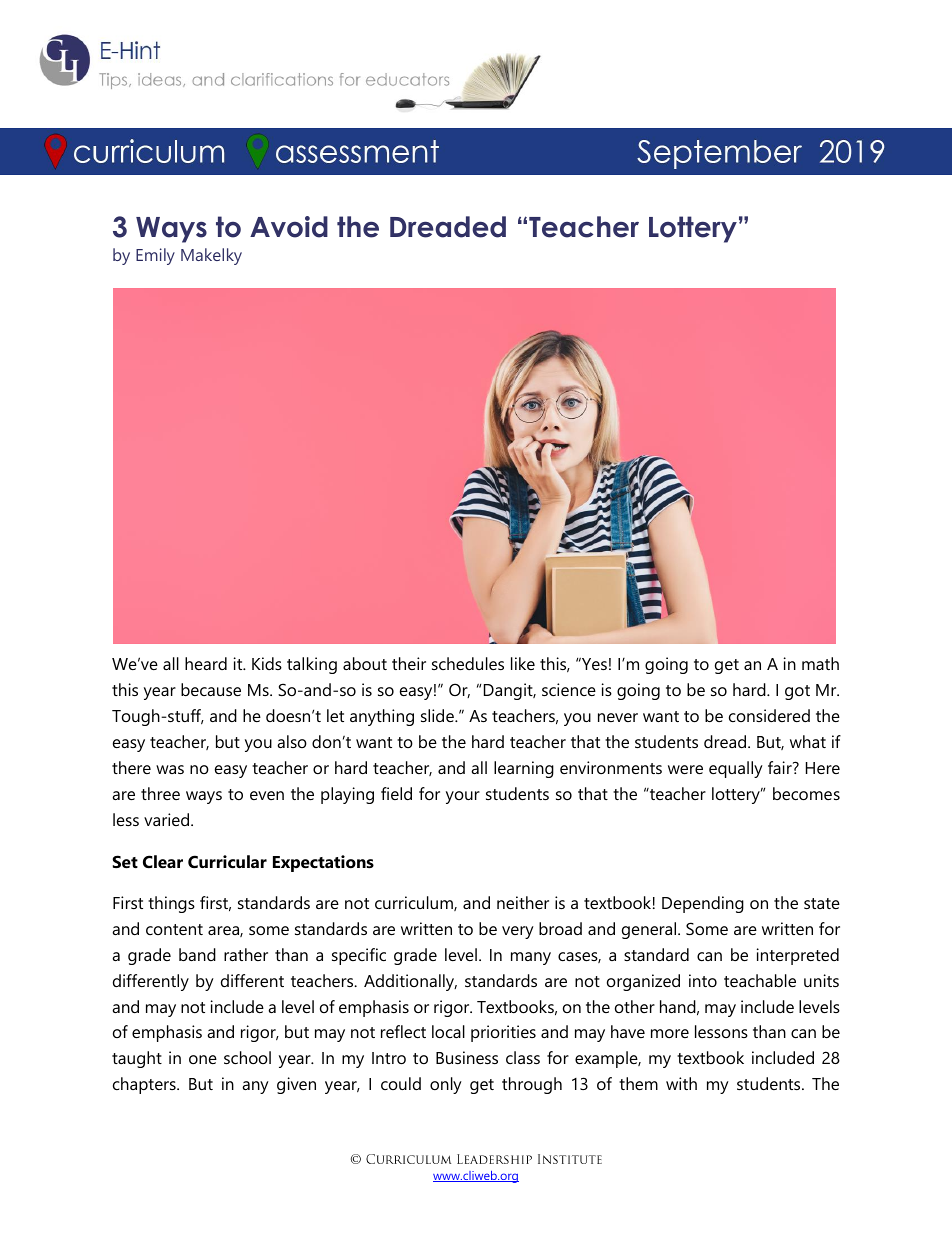  What do you see at coordinates (703, 904) in the image?
I see `Depending` at bounding box center [703, 904].
